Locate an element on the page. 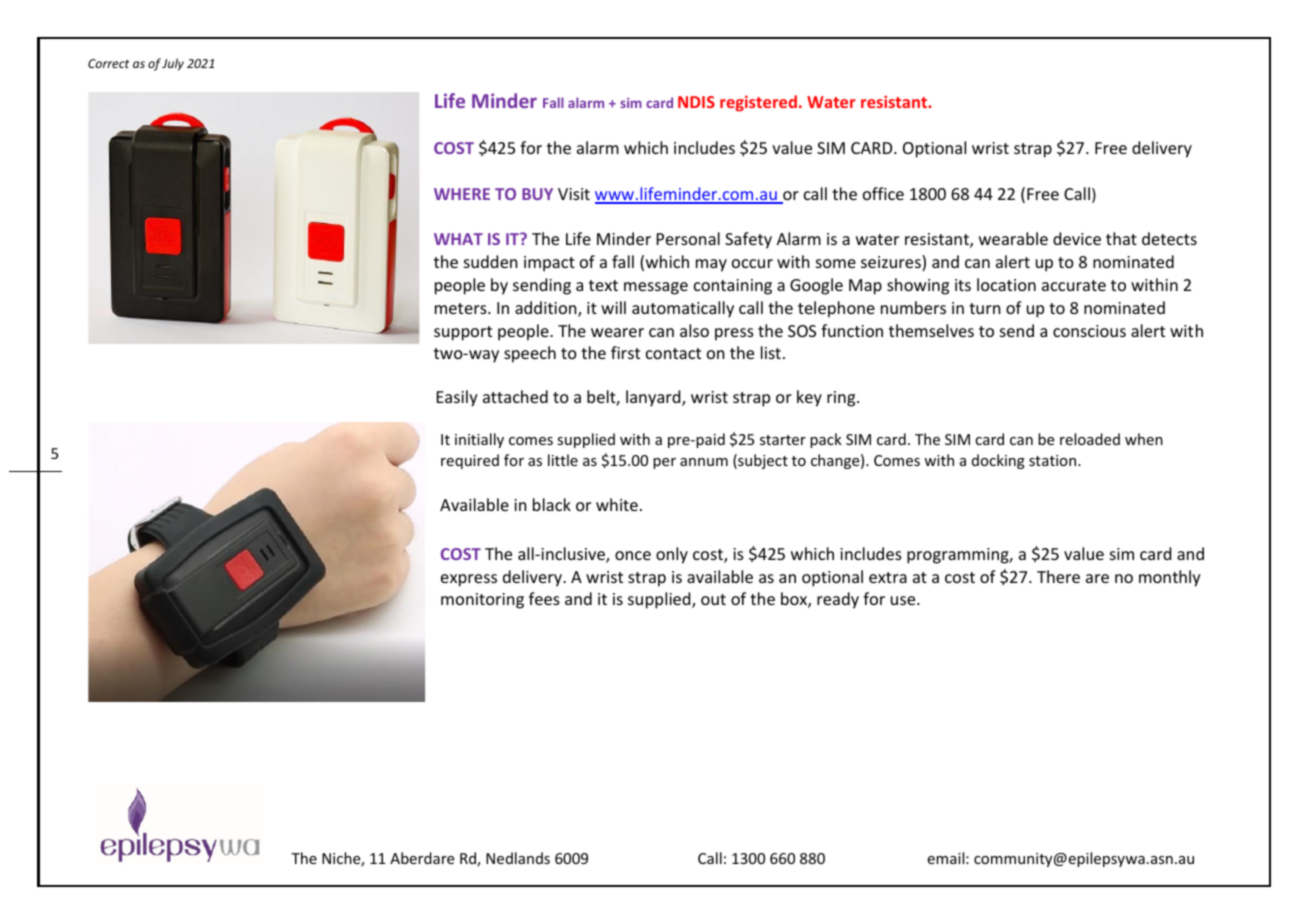 The width and height of the image is (1308, 924). out is located at coordinates (713, 599).
